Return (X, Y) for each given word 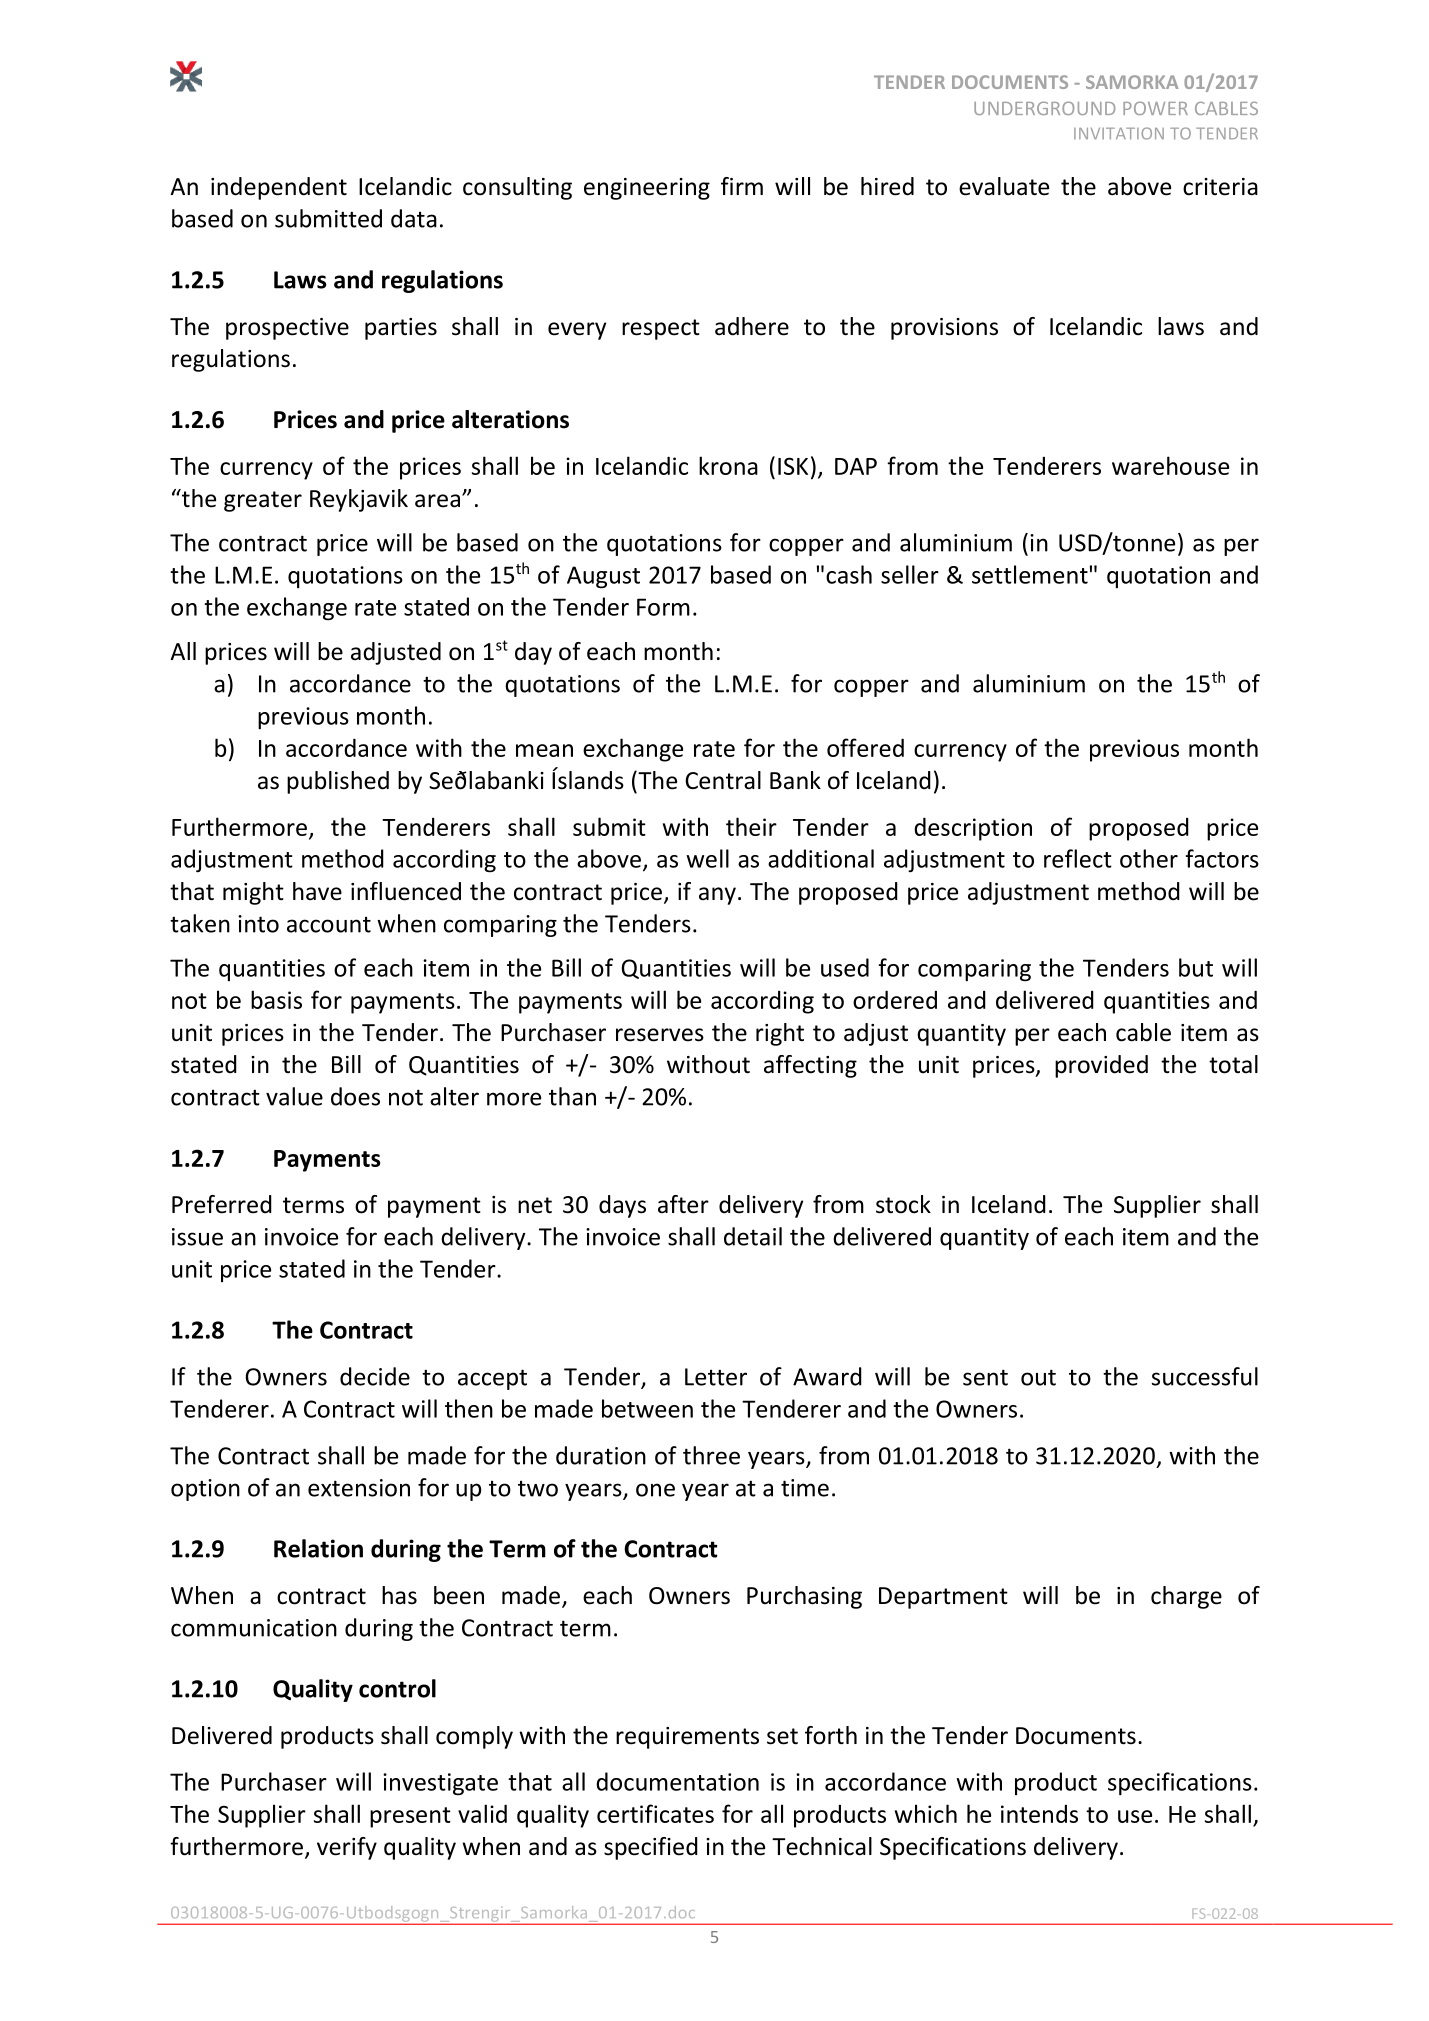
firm (742, 186)
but (1196, 967)
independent (279, 188)
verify (347, 1848)
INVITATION (1119, 133)
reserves (660, 1035)
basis (276, 999)
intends (1039, 1814)
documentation (677, 1781)
